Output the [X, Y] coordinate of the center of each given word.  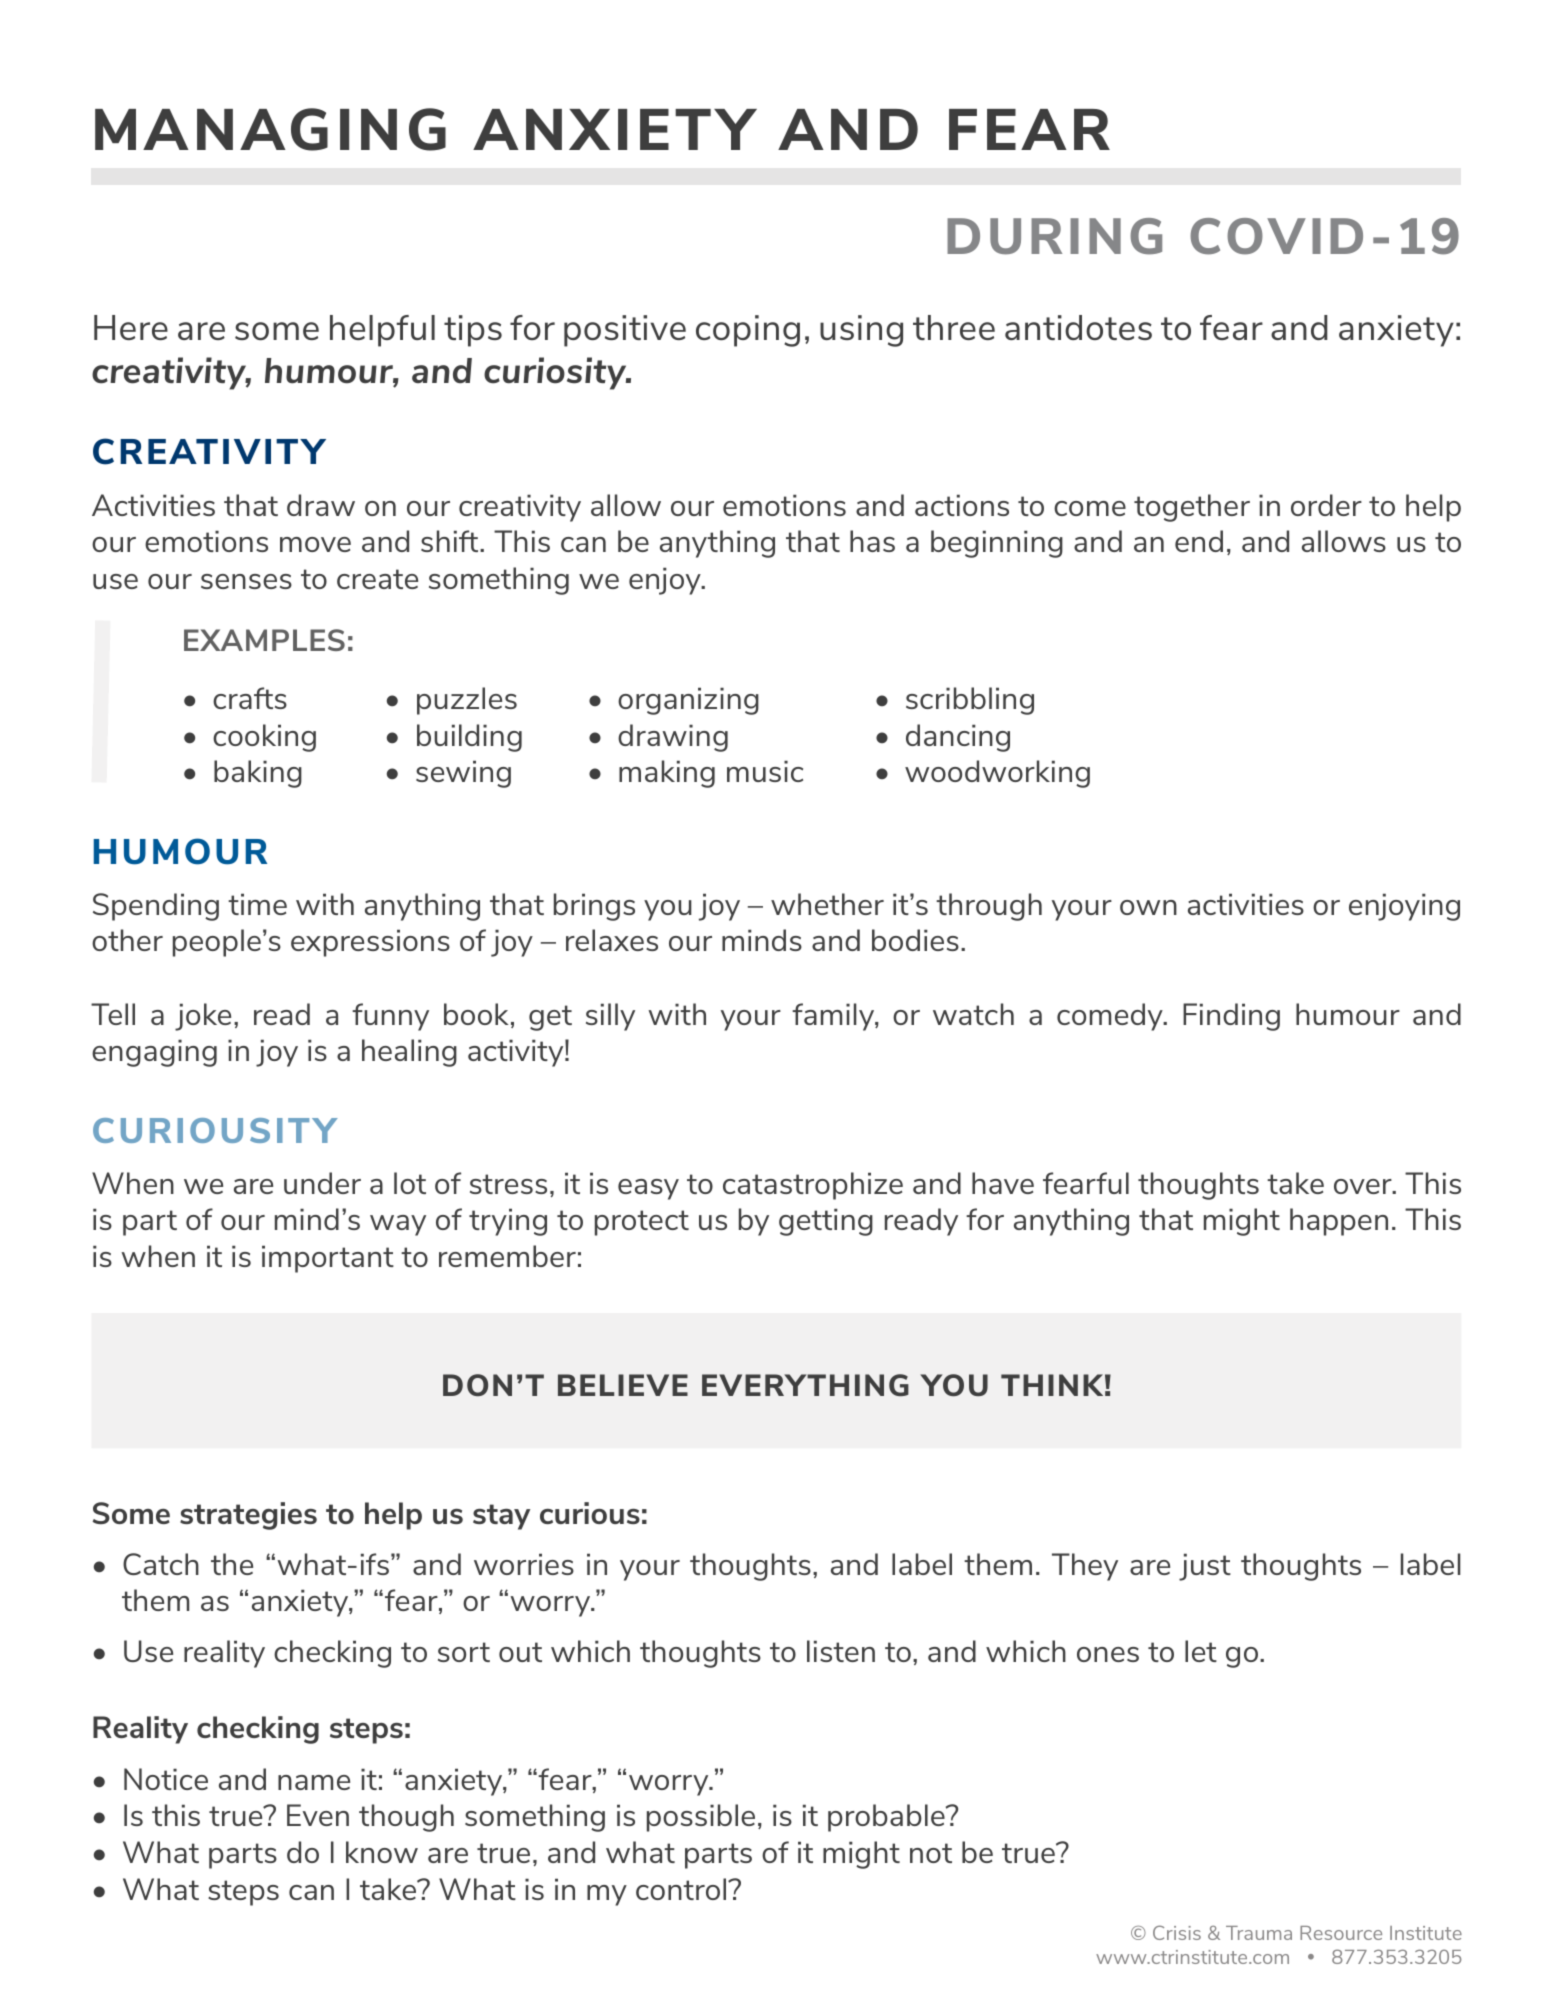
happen [1339, 1222]
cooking [264, 738]
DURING [1054, 236]
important [328, 1259]
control [682, 1889]
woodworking [997, 774]
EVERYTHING [805, 1385]
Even [318, 1815]
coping [748, 331]
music [765, 771]
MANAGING [270, 129]
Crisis [1177, 1932]
